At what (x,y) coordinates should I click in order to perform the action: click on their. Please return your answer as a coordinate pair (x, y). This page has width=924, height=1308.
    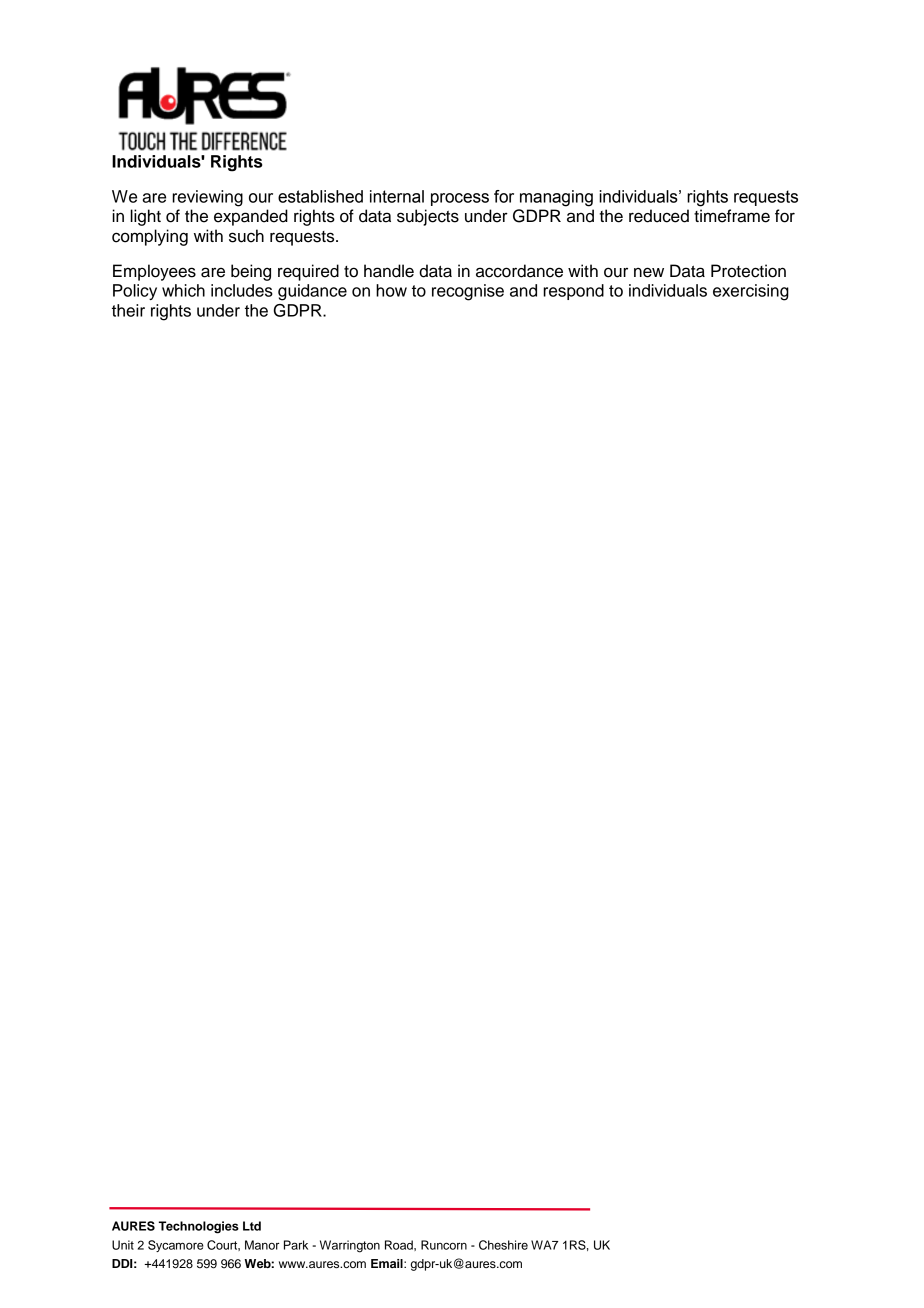
    Looking at the image, I should click on (128, 310).
